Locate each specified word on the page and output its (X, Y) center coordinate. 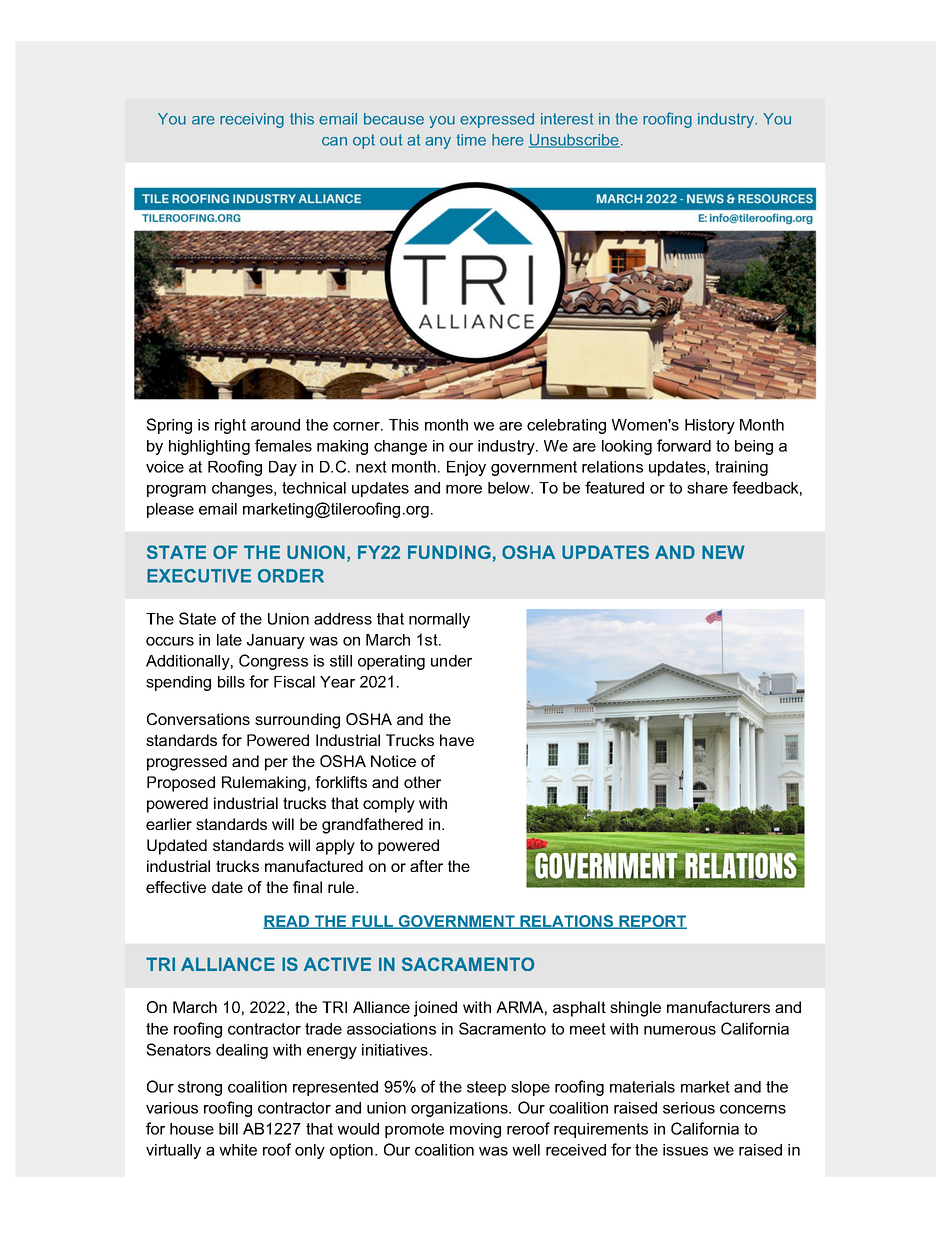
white (238, 1150)
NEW (723, 552)
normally (439, 620)
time (471, 140)
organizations (460, 1109)
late (229, 640)
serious (689, 1108)
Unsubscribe (574, 141)
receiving (252, 120)
